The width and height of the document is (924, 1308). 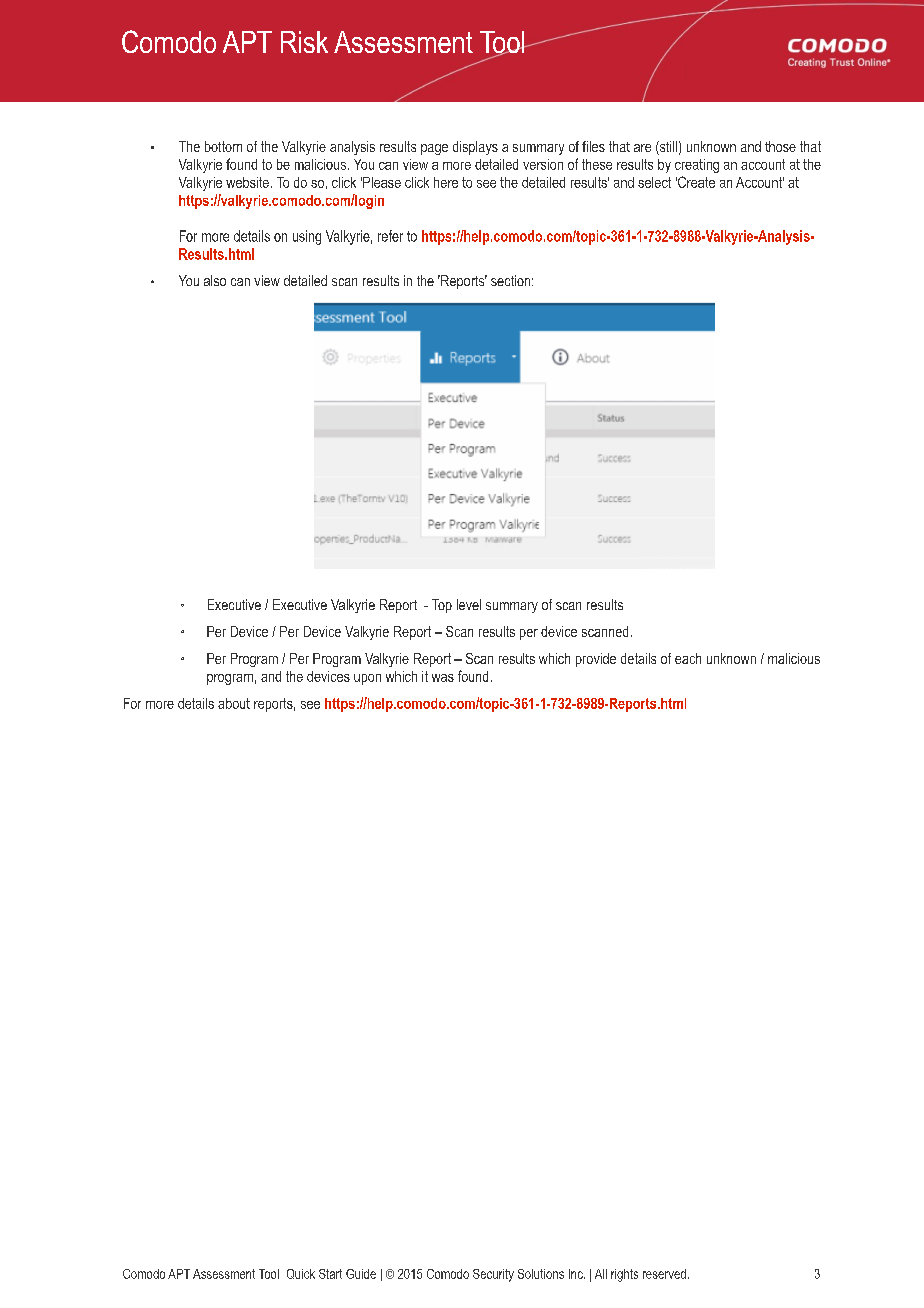 What do you see at coordinates (697, 166) in the document?
I see `creating` at bounding box center [697, 166].
